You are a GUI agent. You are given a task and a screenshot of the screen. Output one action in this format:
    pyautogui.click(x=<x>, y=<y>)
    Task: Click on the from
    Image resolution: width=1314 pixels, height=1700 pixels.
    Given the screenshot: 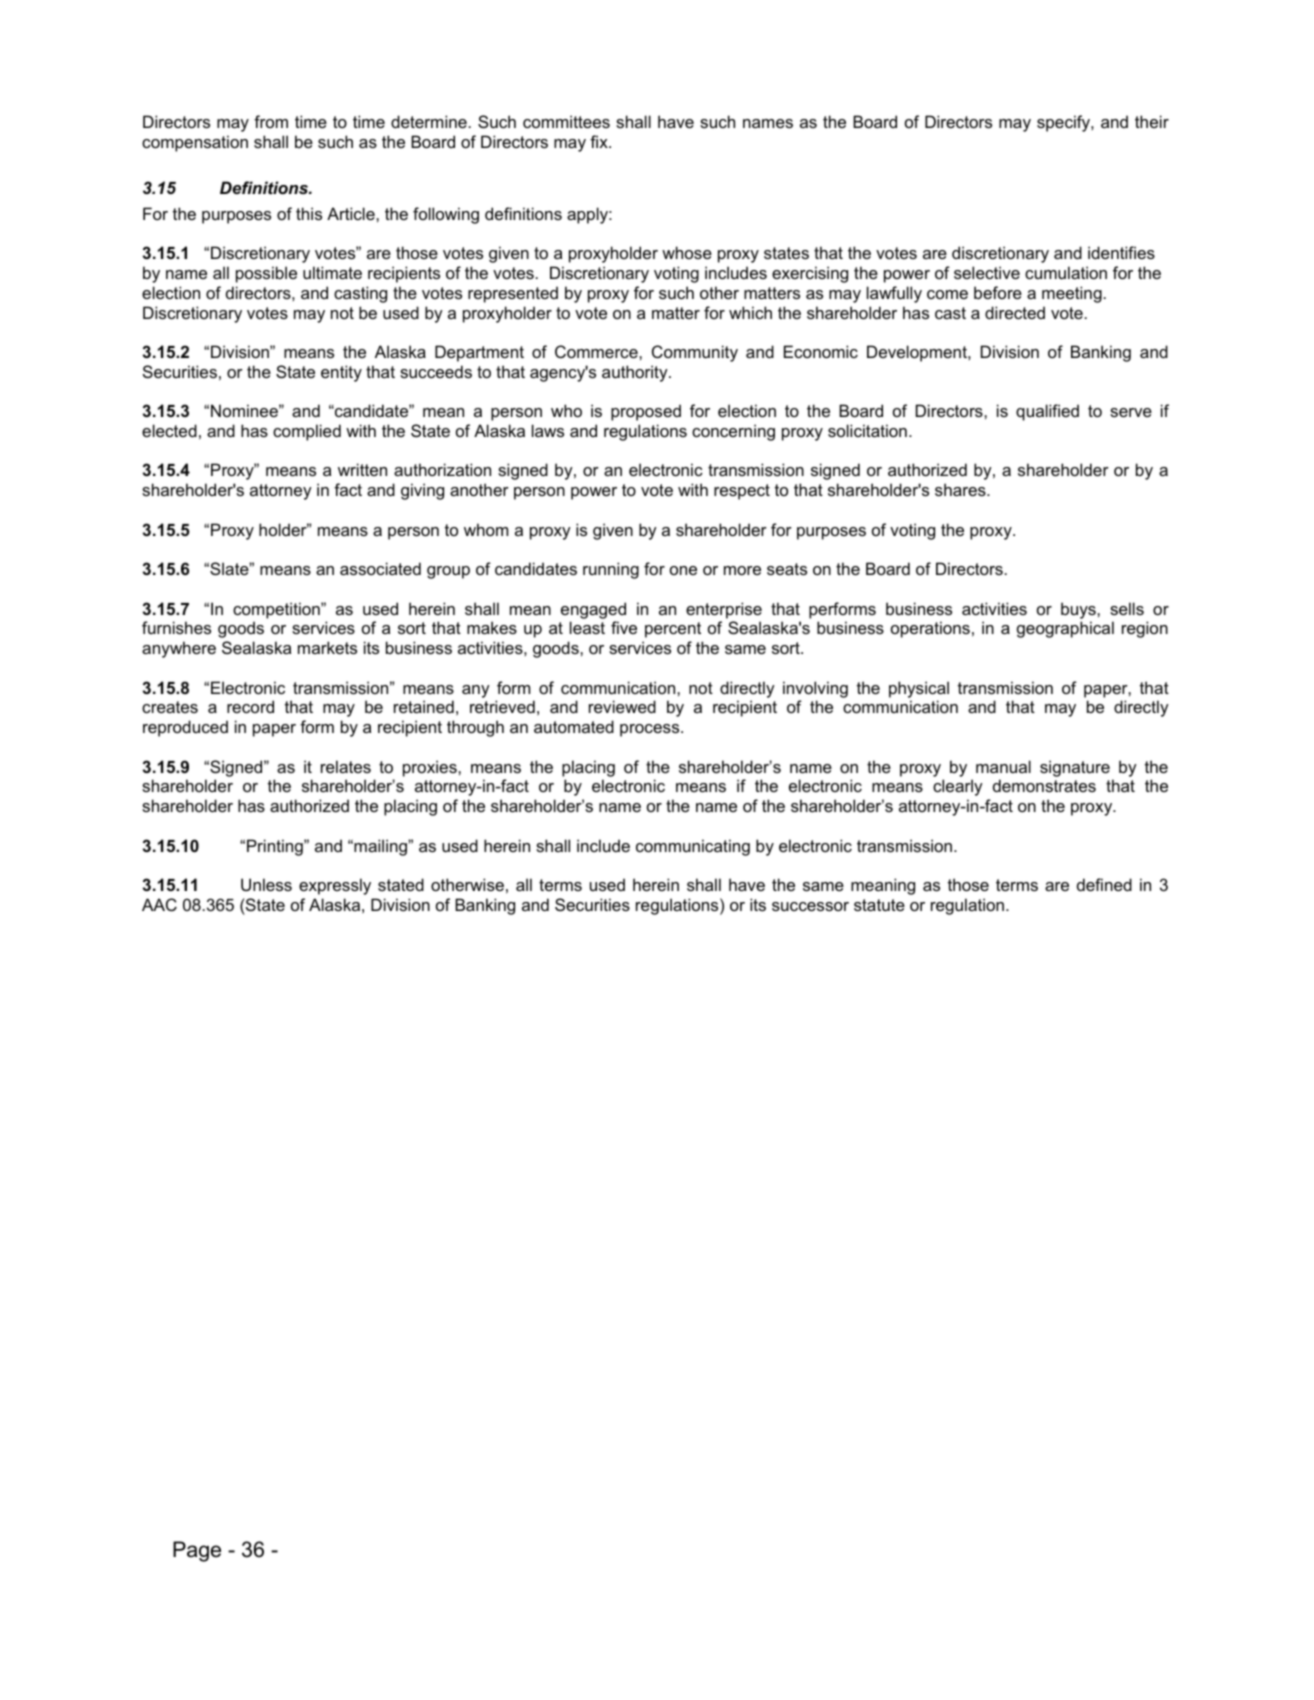 What is the action you would take?
    pyautogui.click(x=271, y=121)
